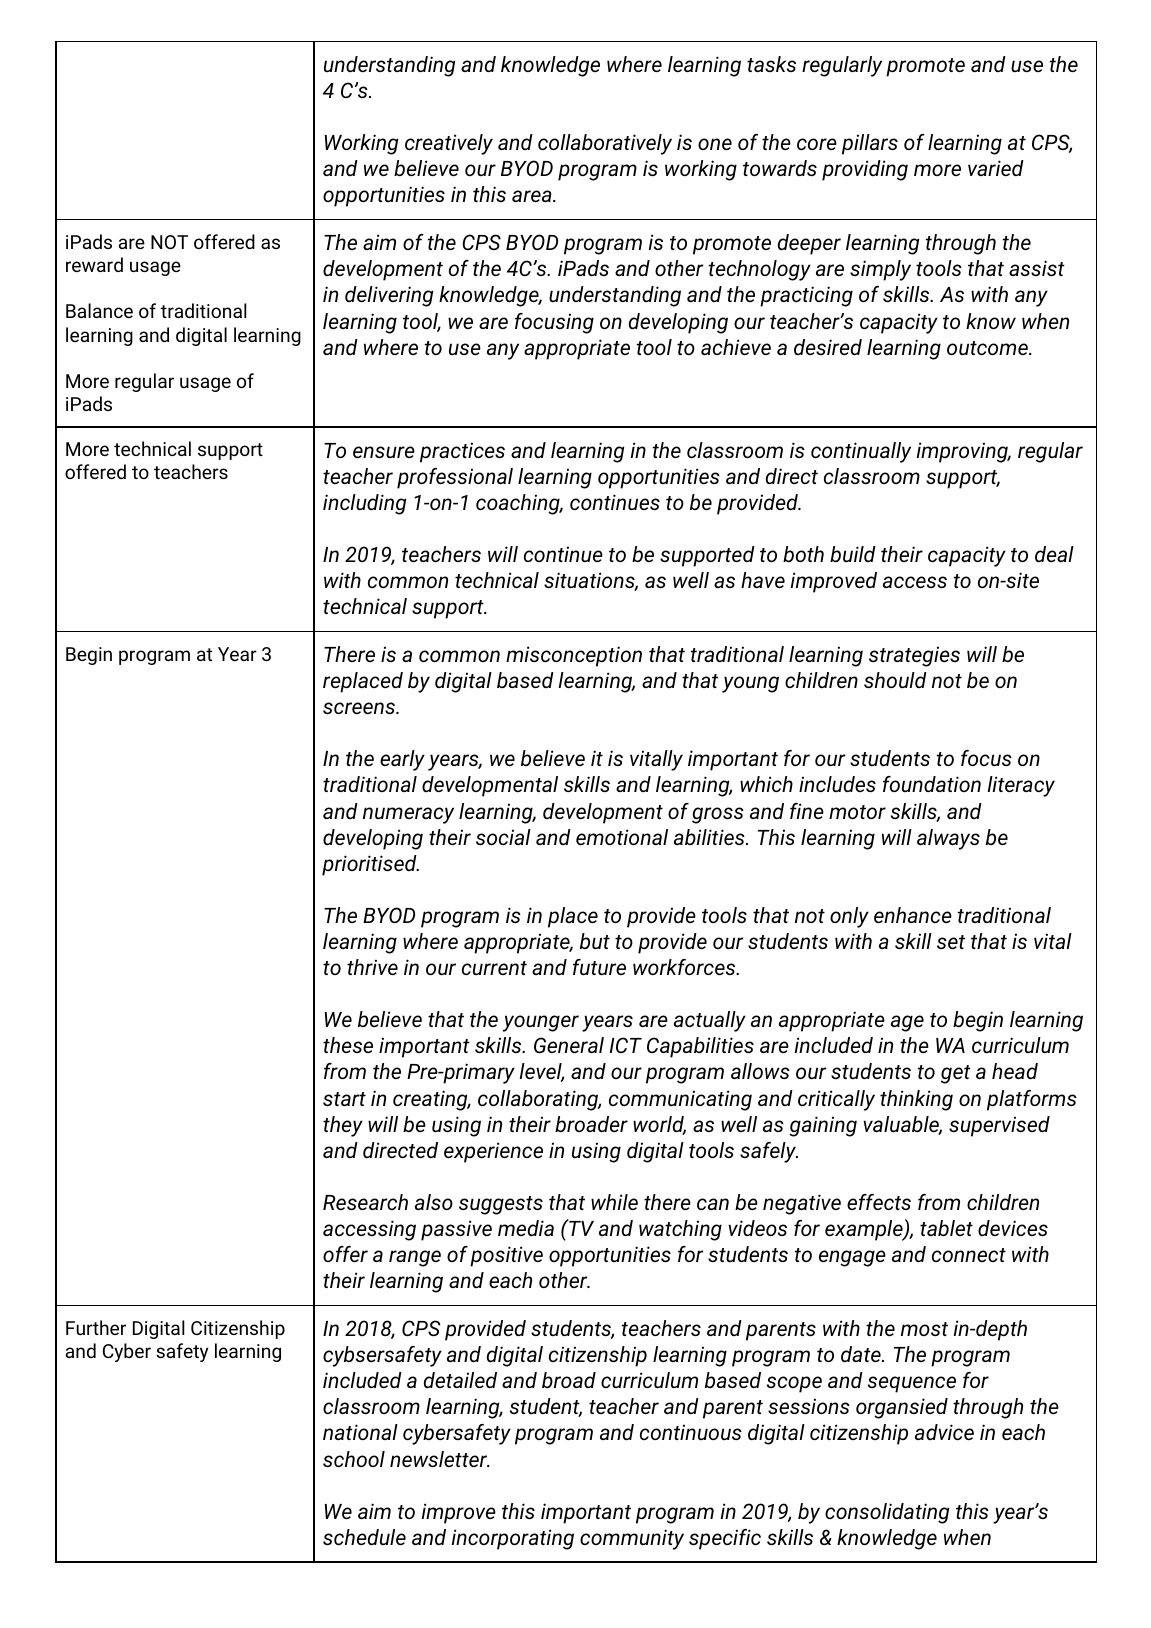 The image size is (1151, 1628). I want to click on reward, so click(94, 264).
